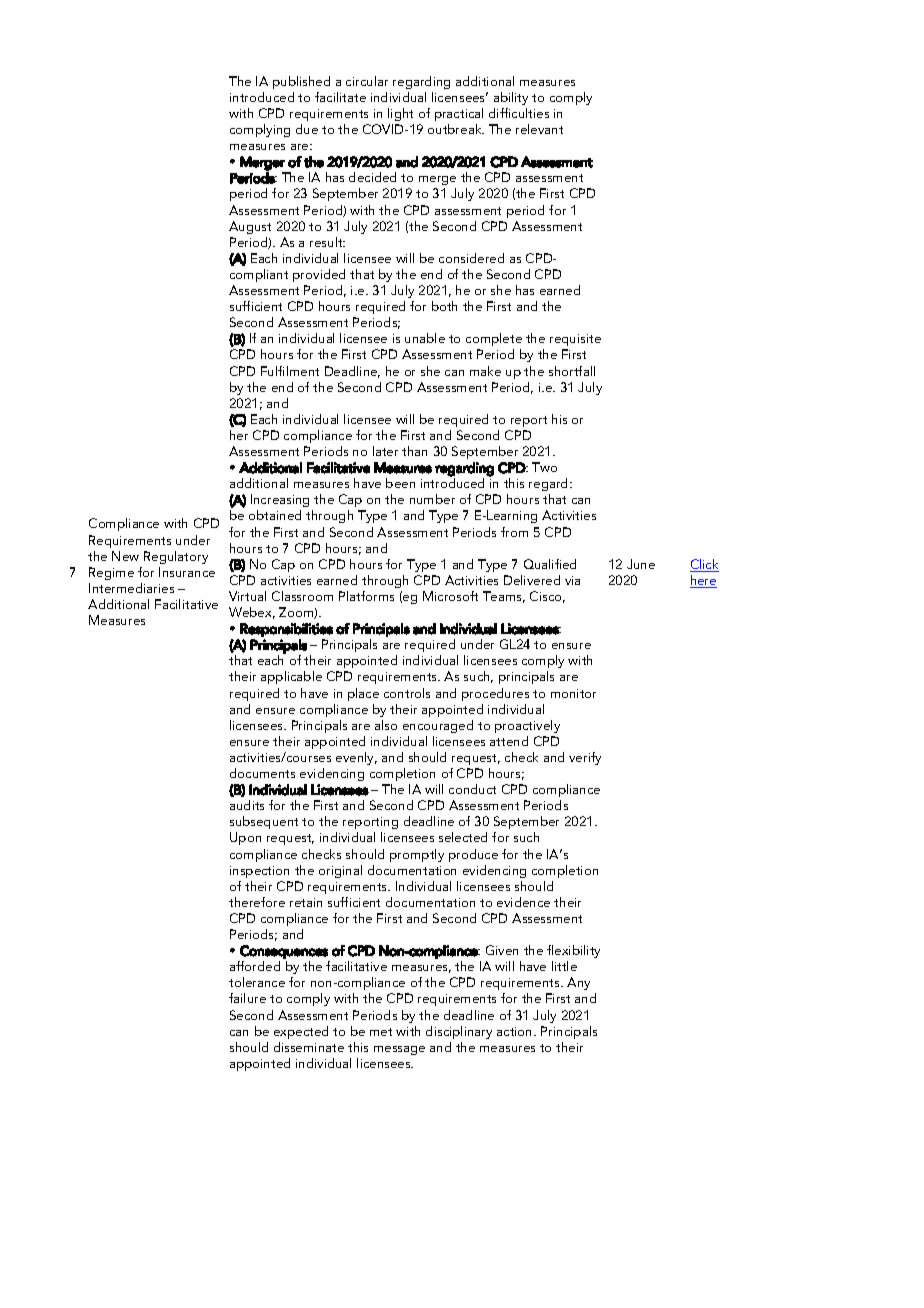  Describe the element at coordinates (544, 467) in the screenshot. I see `Two` at that location.
